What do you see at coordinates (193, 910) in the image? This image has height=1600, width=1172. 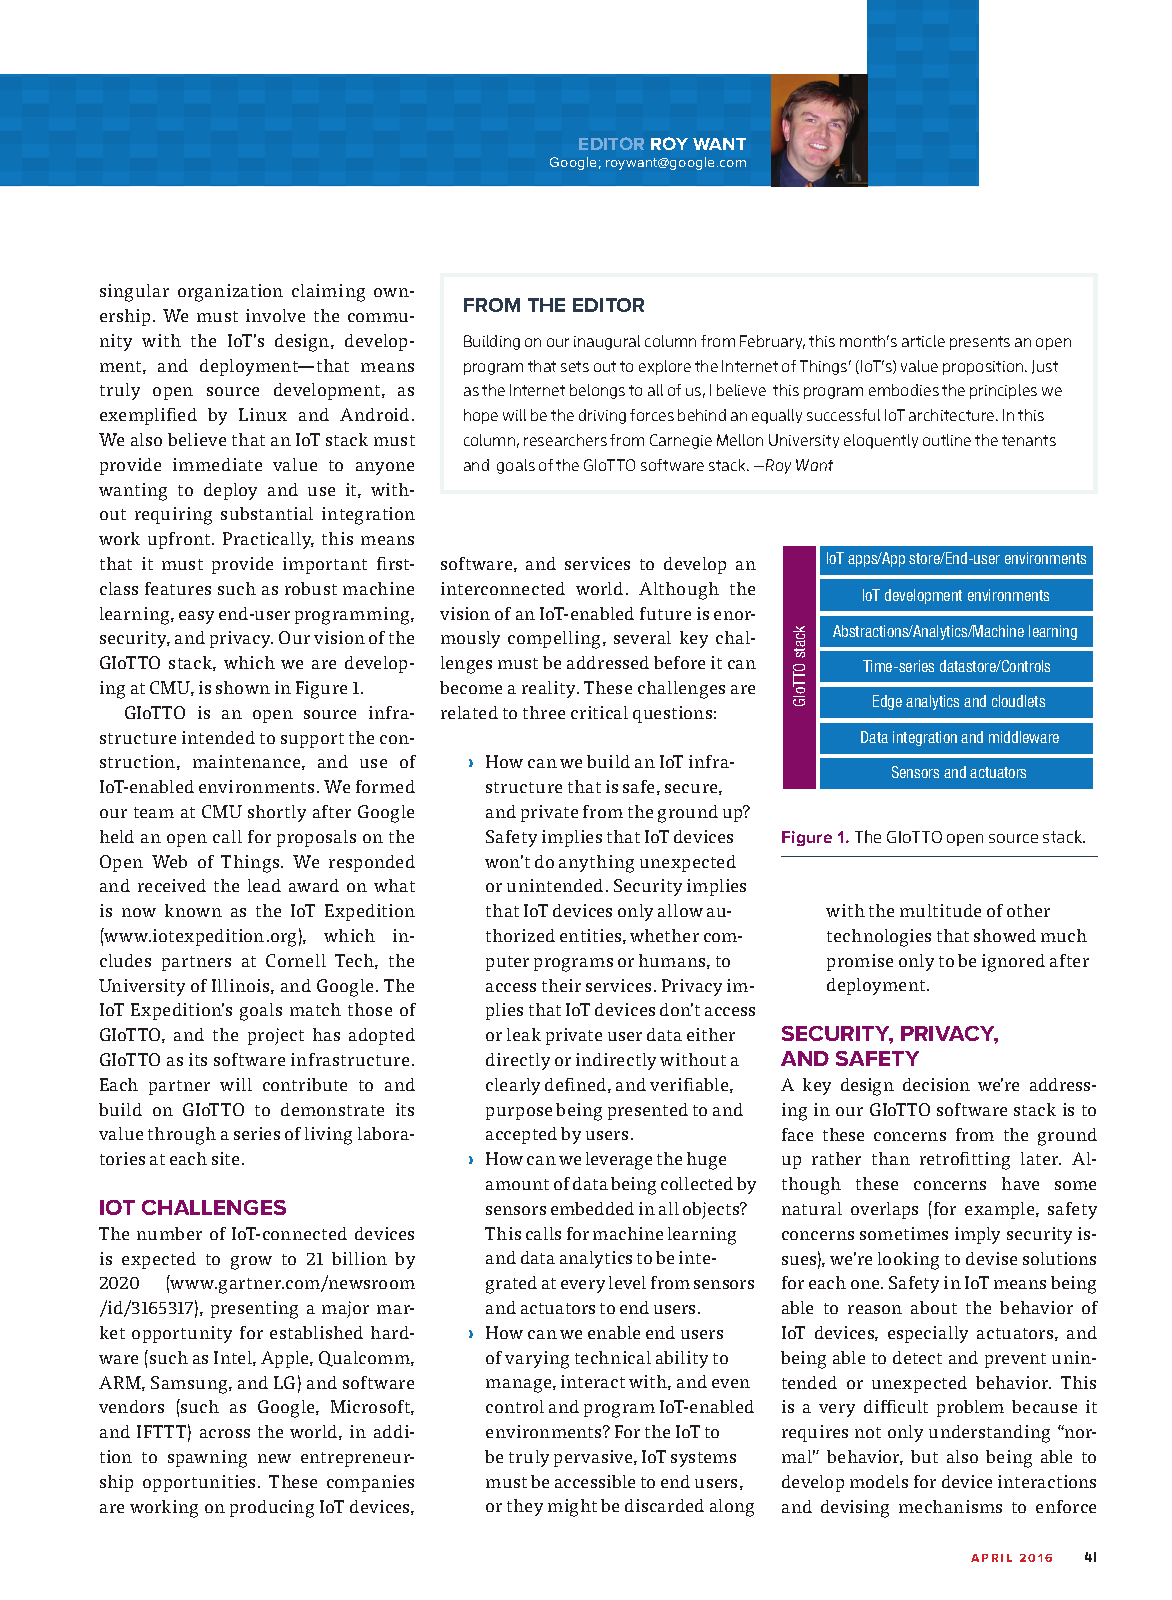 I see `known` at bounding box center [193, 910].
